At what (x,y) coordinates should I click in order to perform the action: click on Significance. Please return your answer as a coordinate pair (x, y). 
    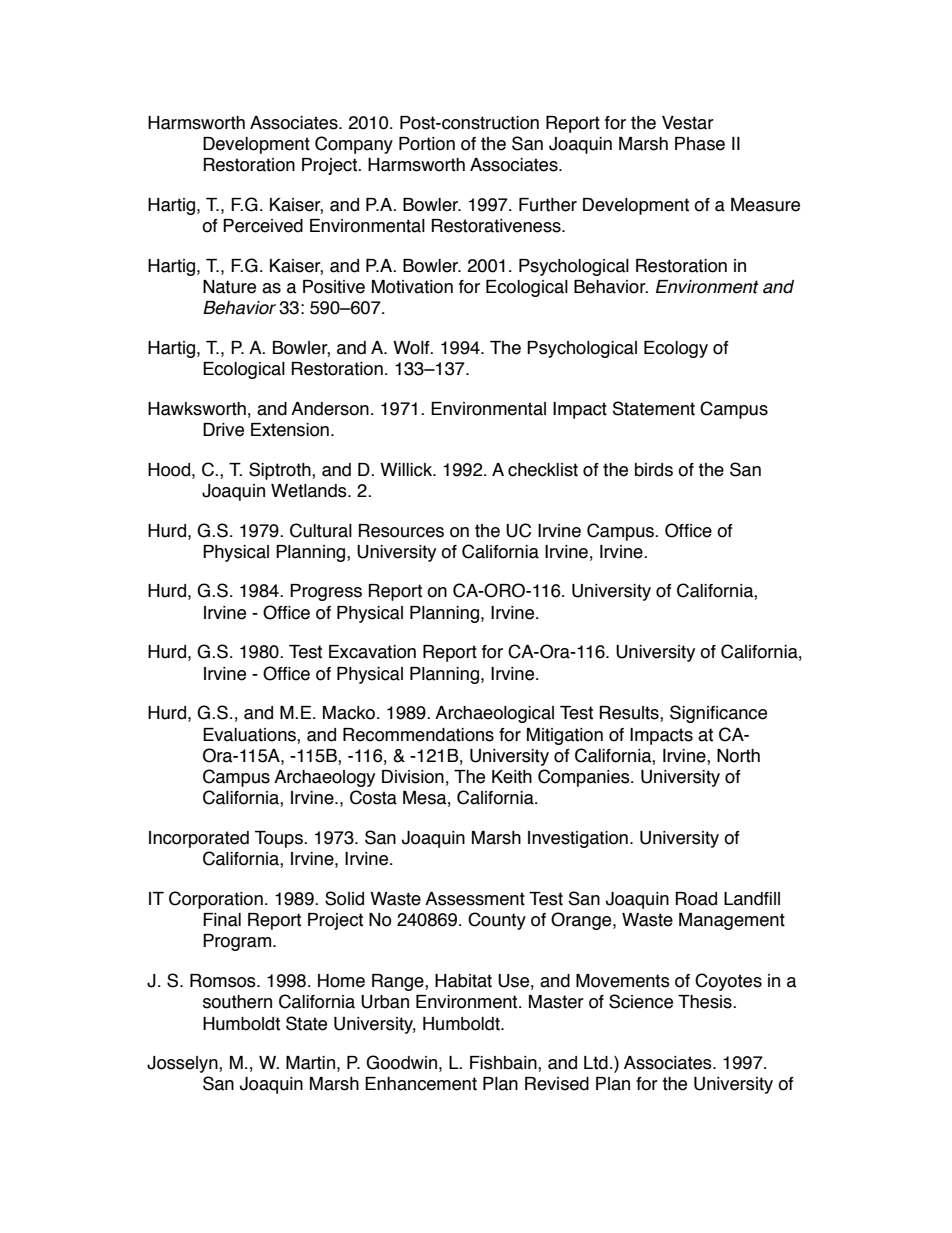
    Looking at the image, I should click on (718, 714).
